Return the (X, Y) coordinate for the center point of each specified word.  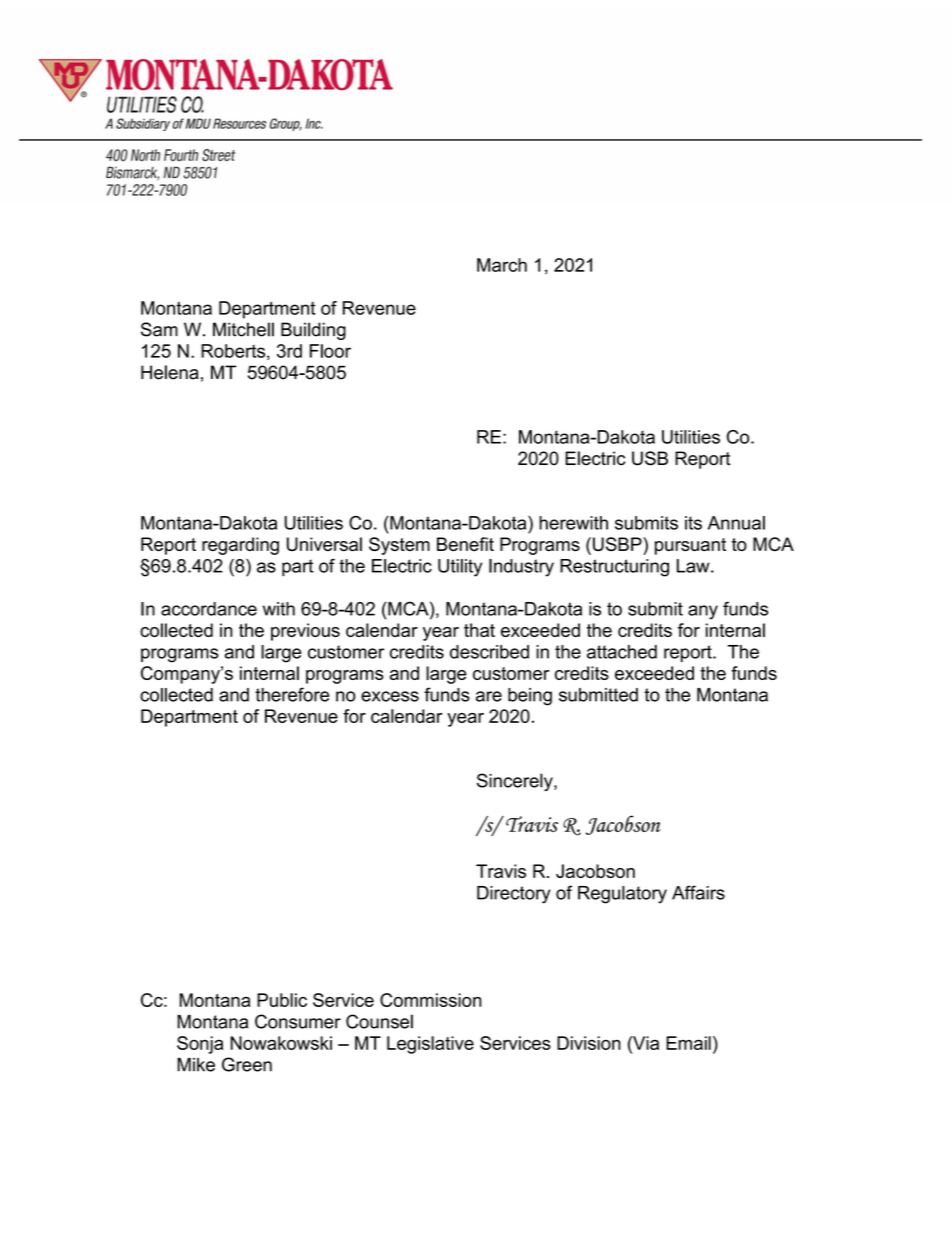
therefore (292, 694)
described (489, 652)
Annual (736, 523)
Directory (514, 895)
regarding (240, 546)
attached (622, 652)
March (502, 265)
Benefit (465, 544)
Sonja (200, 1045)
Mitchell (243, 329)
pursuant (690, 546)
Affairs (698, 892)
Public (282, 1000)
